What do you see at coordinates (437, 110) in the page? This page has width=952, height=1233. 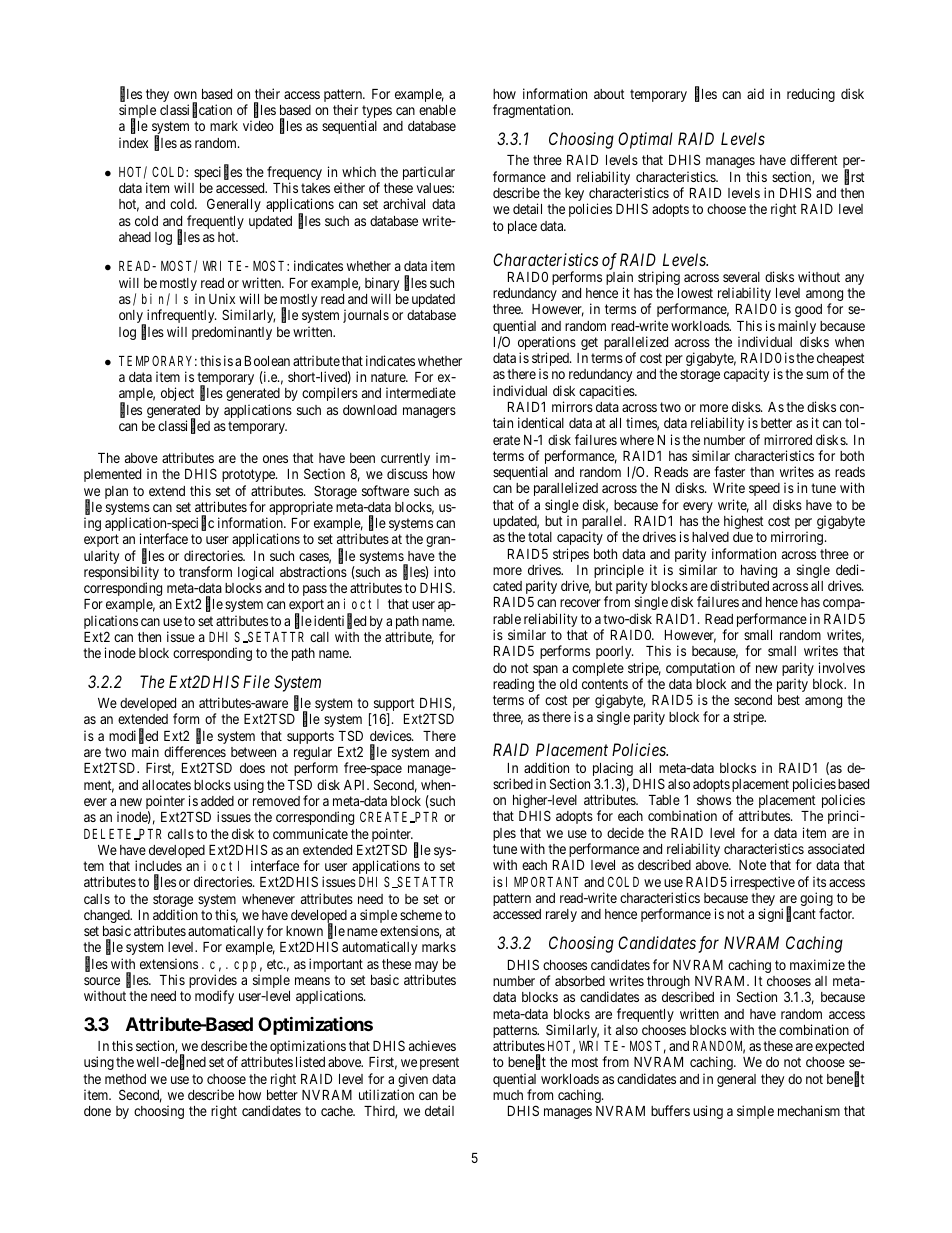 I see `enable` at bounding box center [437, 110].
